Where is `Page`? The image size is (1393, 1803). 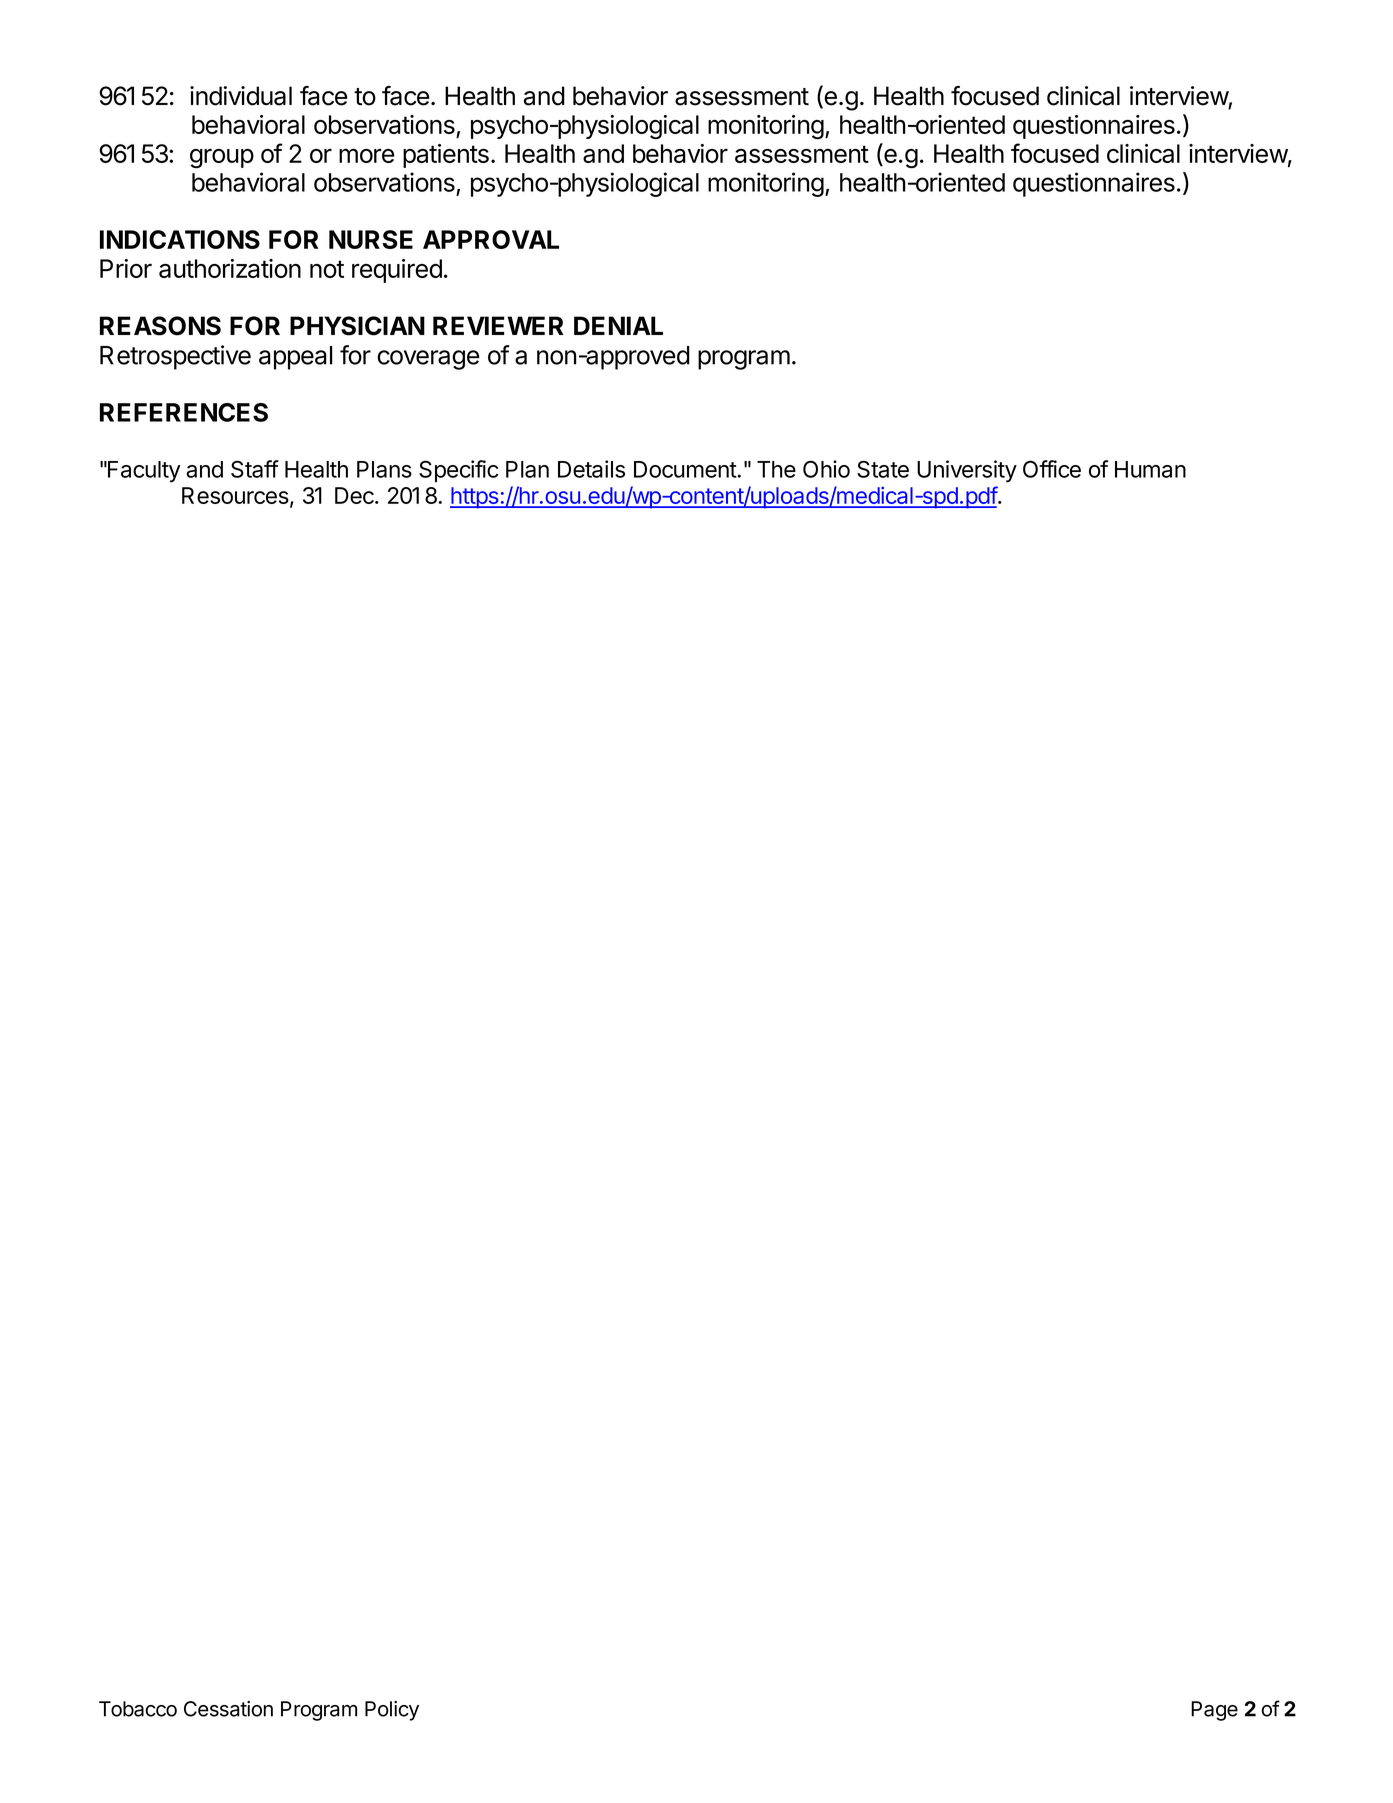
Page is located at coordinates (1214, 1711).
